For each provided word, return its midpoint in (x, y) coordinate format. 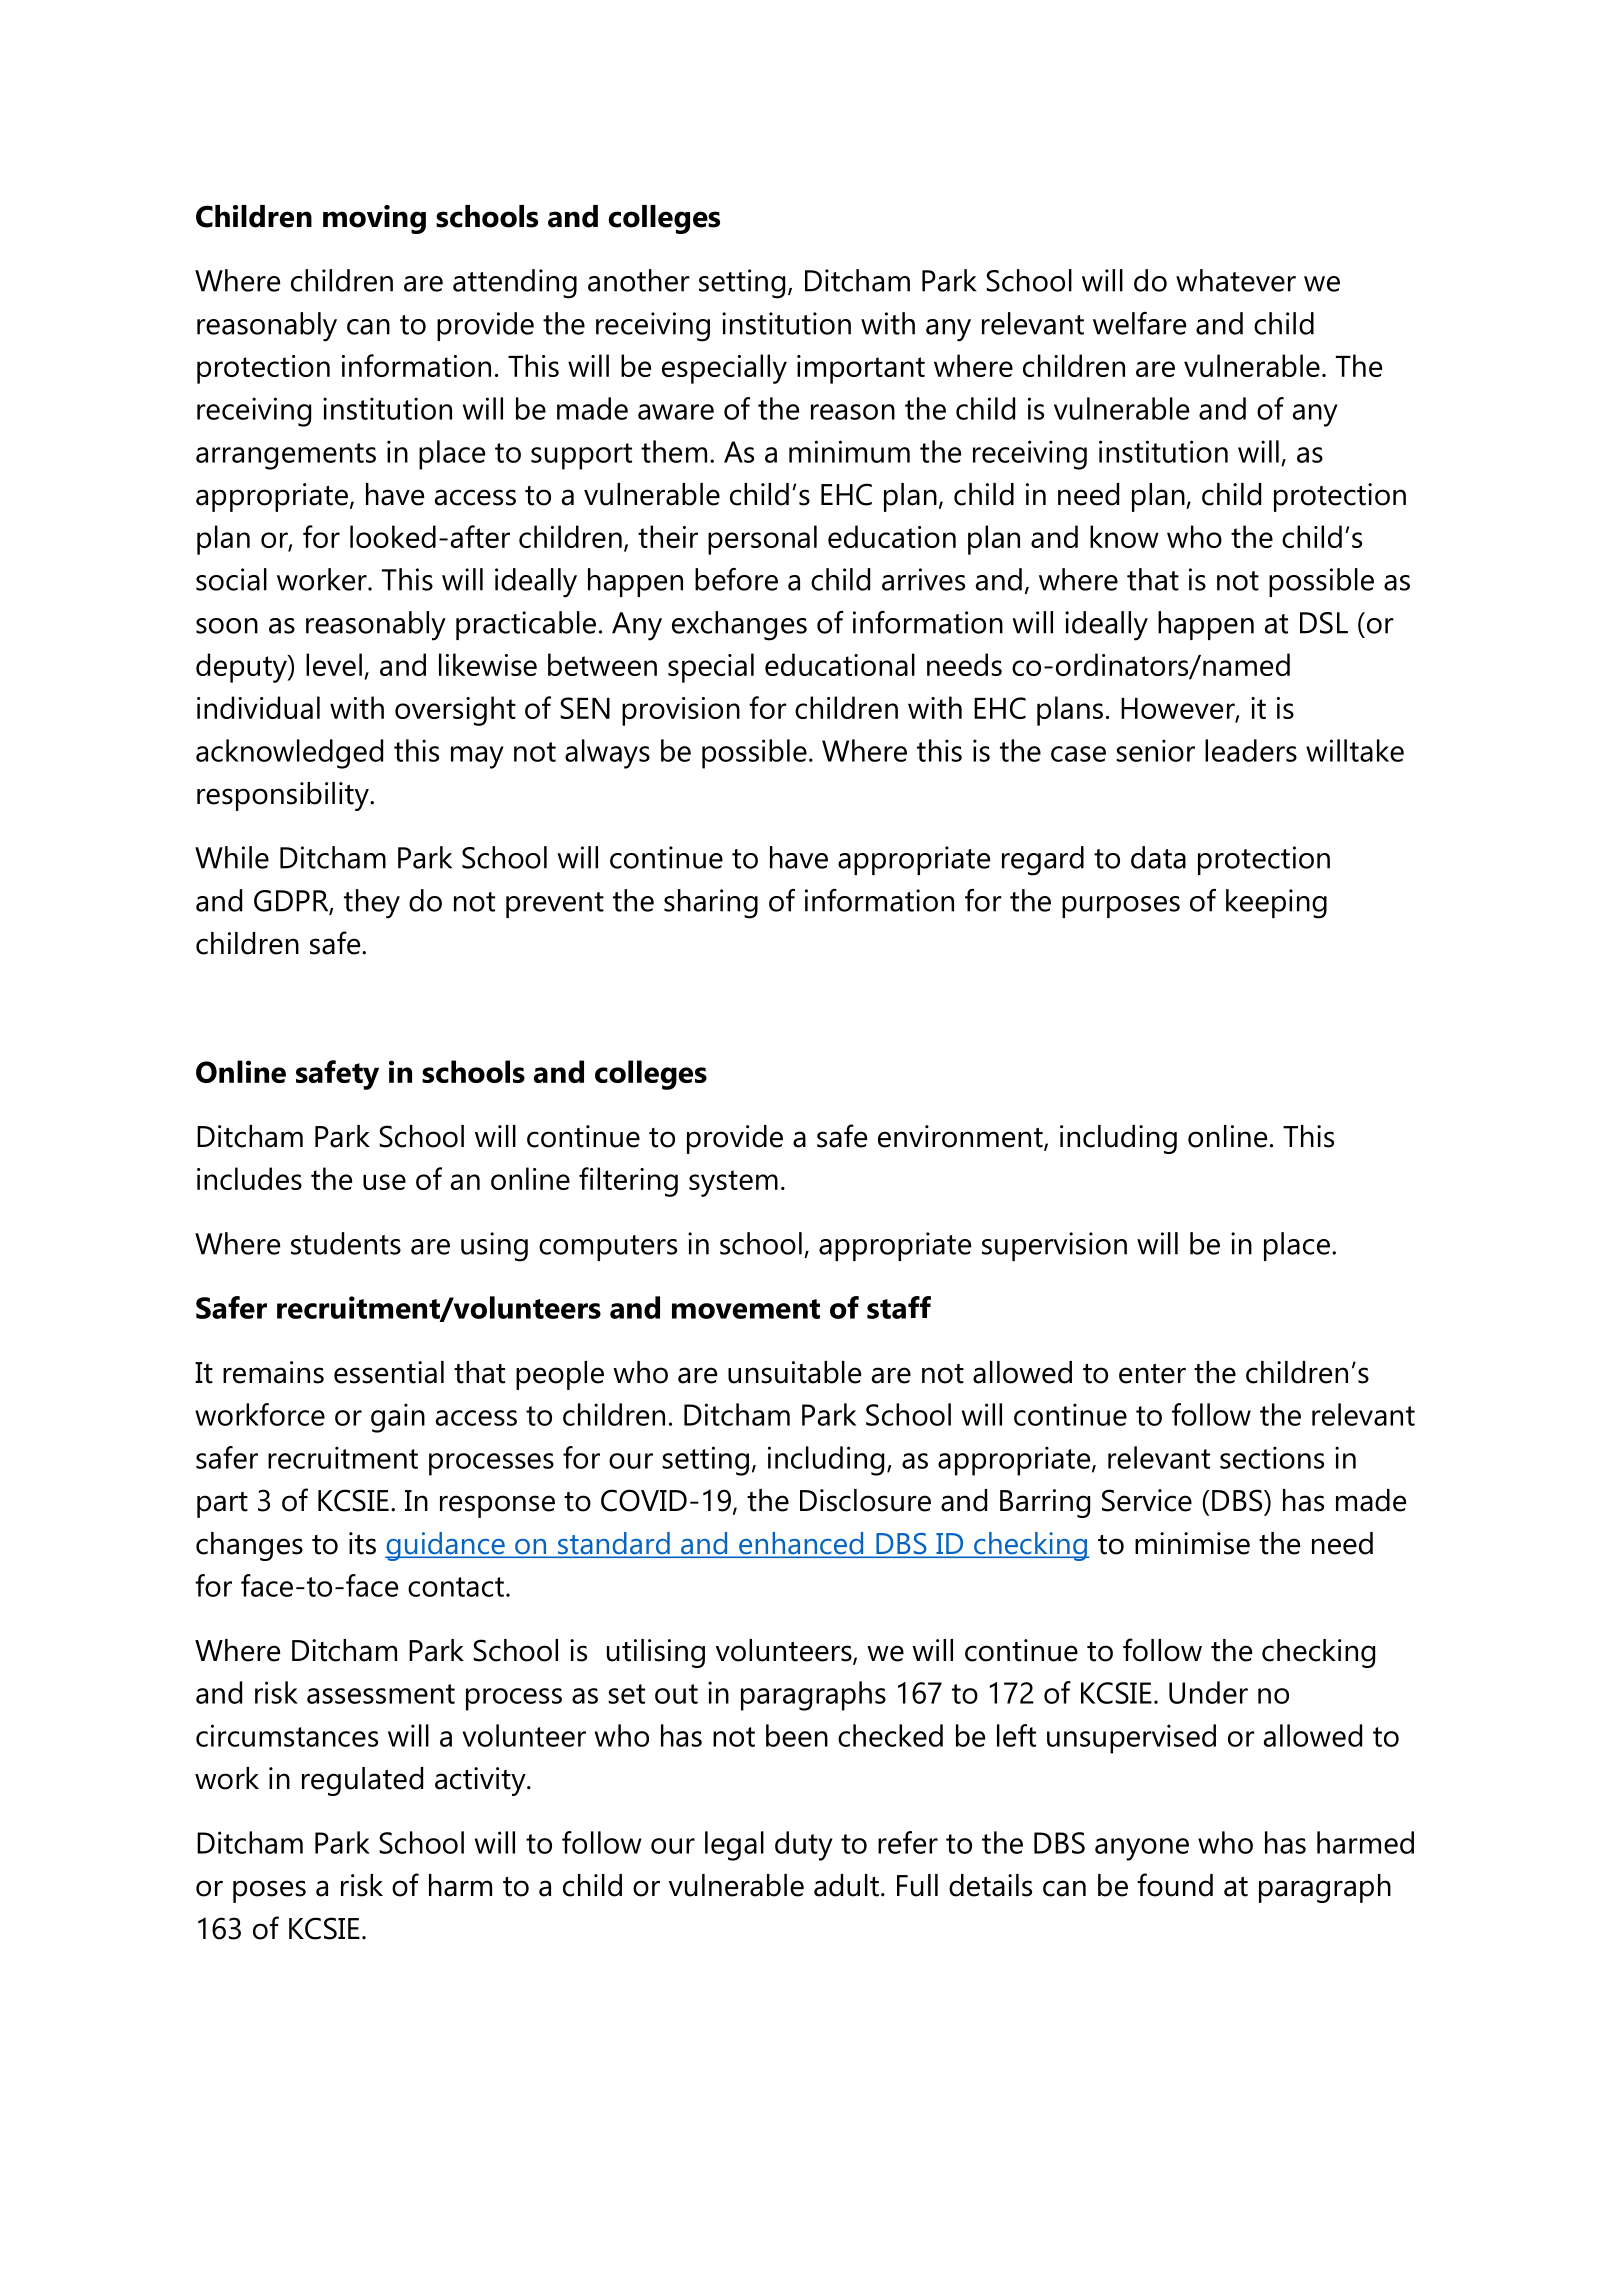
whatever (1236, 280)
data (1158, 857)
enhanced (801, 1544)
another (639, 280)
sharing (711, 904)
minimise (1192, 1543)
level (334, 664)
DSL (1324, 623)
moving (374, 219)
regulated (362, 1781)
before (736, 579)
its (362, 1543)
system (733, 1183)
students (346, 1243)
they (372, 904)
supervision (1054, 1246)
